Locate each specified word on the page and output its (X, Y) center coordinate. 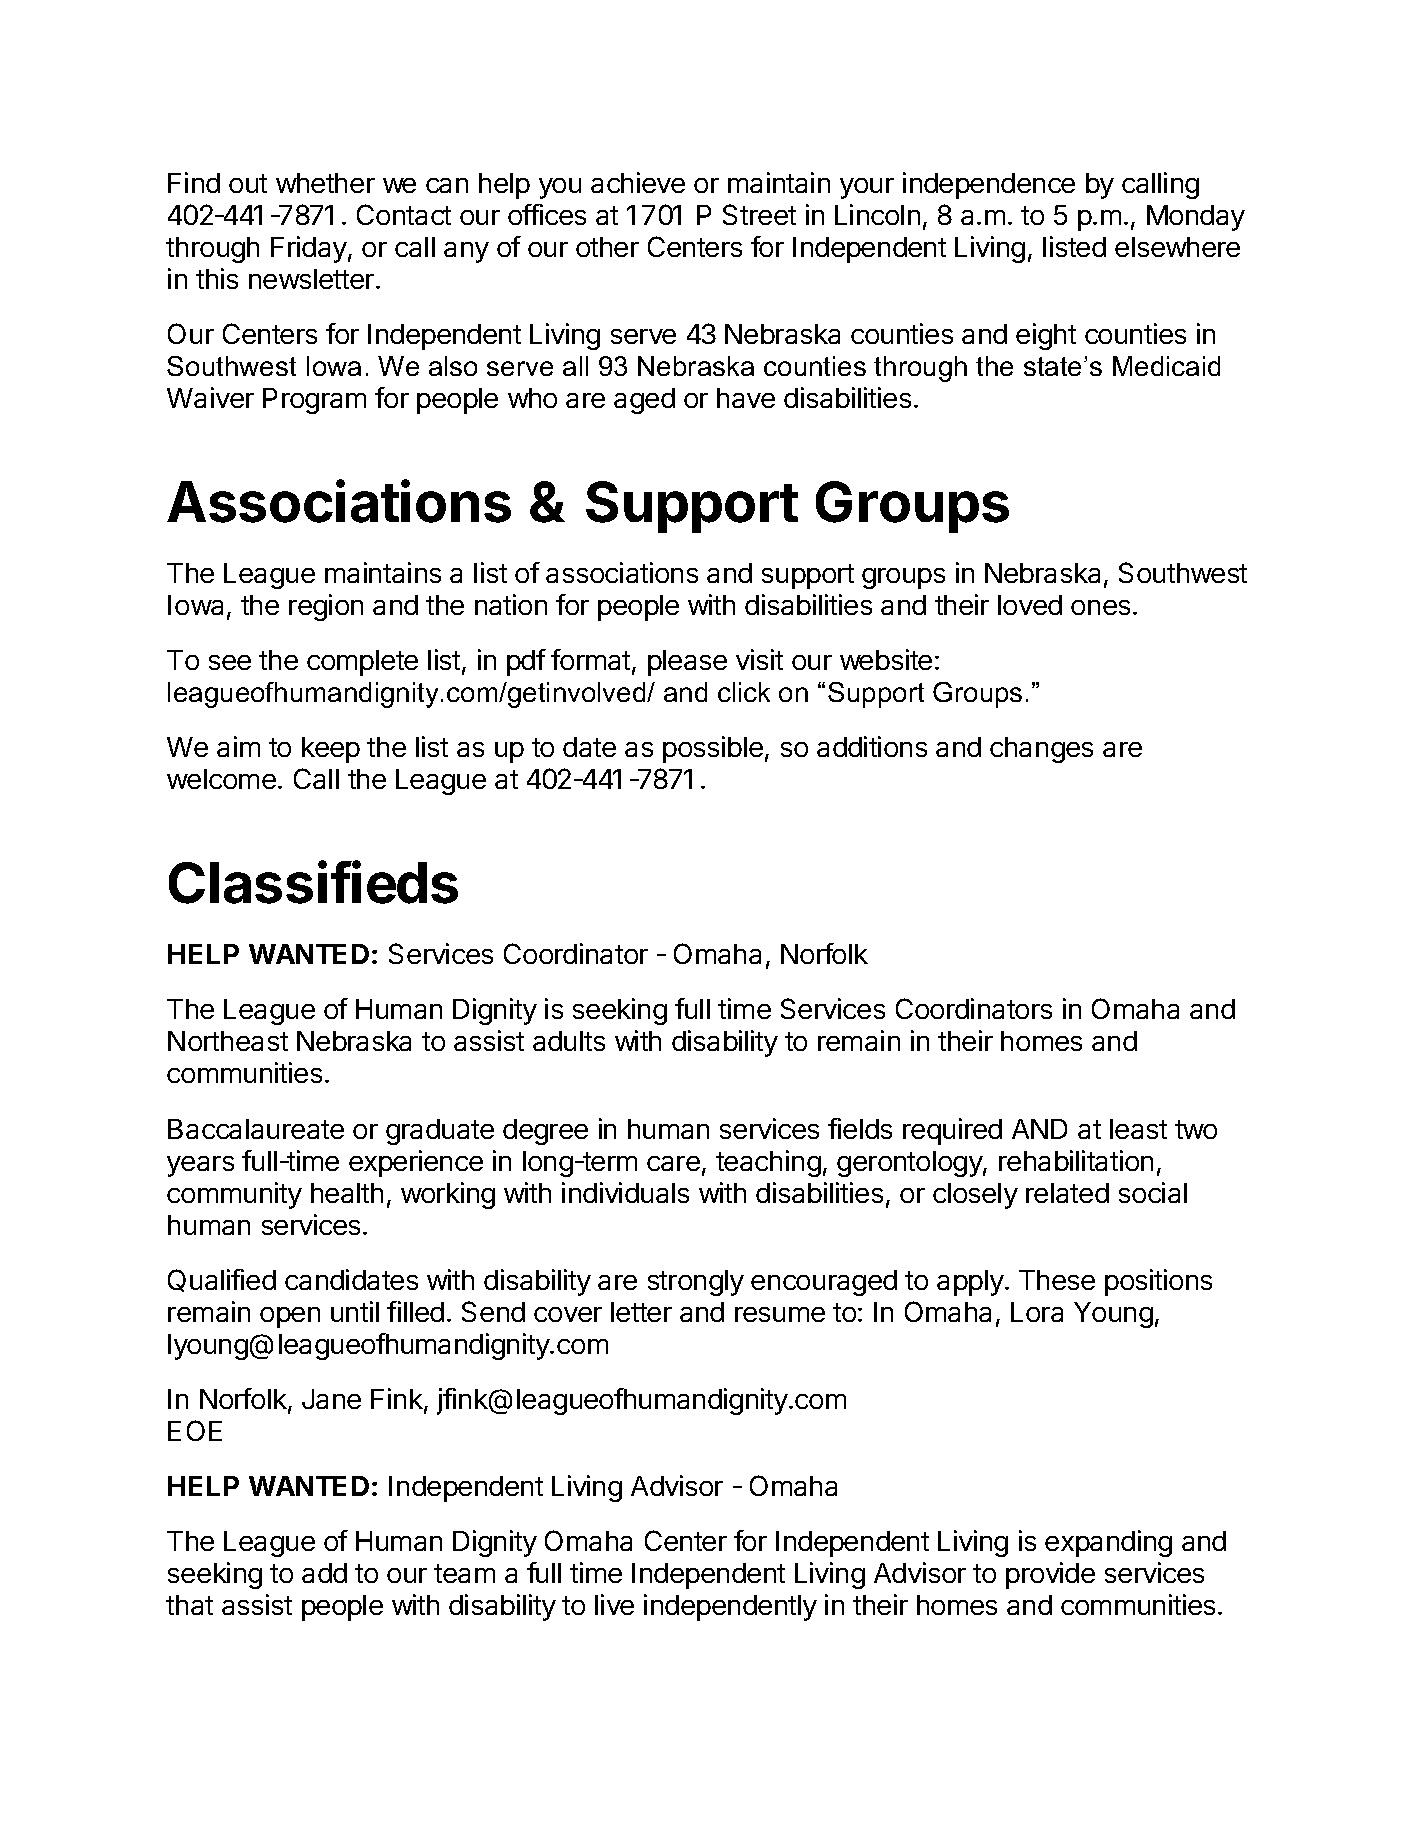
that (189, 1605)
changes (1041, 750)
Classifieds (313, 882)
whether (325, 183)
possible (713, 749)
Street (759, 214)
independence (989, 185)
